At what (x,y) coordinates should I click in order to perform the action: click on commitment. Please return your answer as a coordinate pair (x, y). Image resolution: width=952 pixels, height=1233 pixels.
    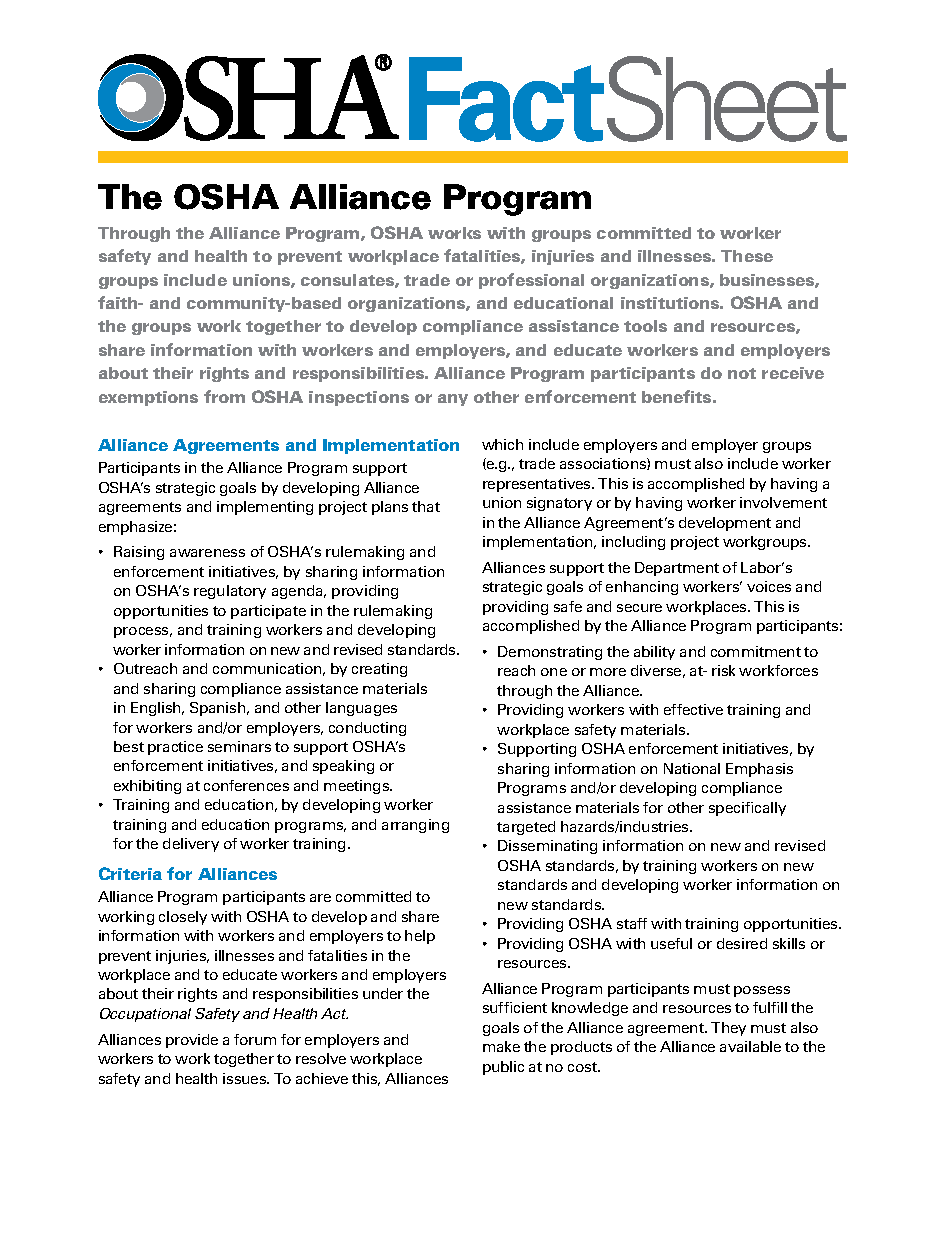
    Looking at the image, I should click on (756, 651).
